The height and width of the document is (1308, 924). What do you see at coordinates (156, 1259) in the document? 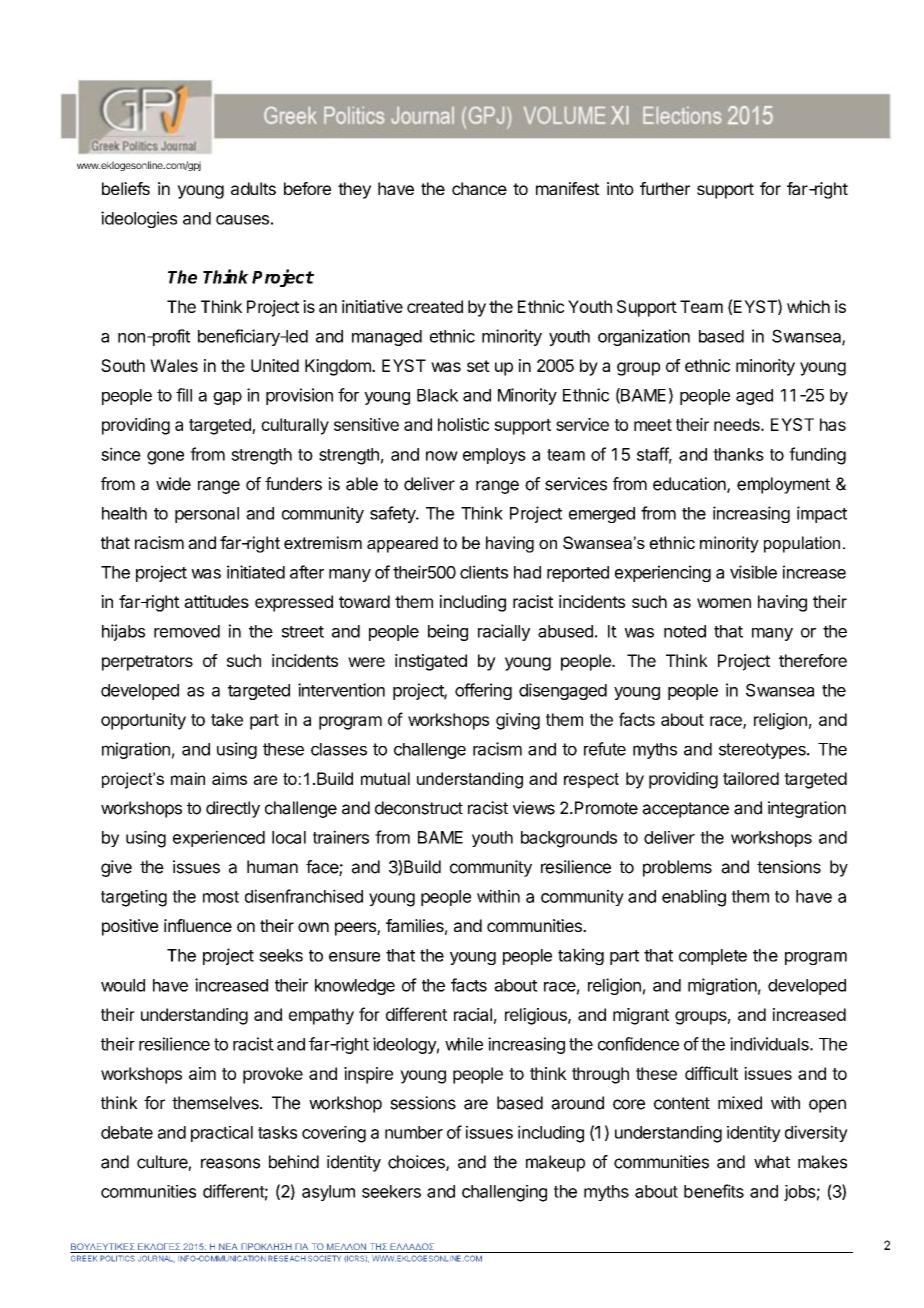
I see `JOURNAL` at bounding box center [156, 1259].
